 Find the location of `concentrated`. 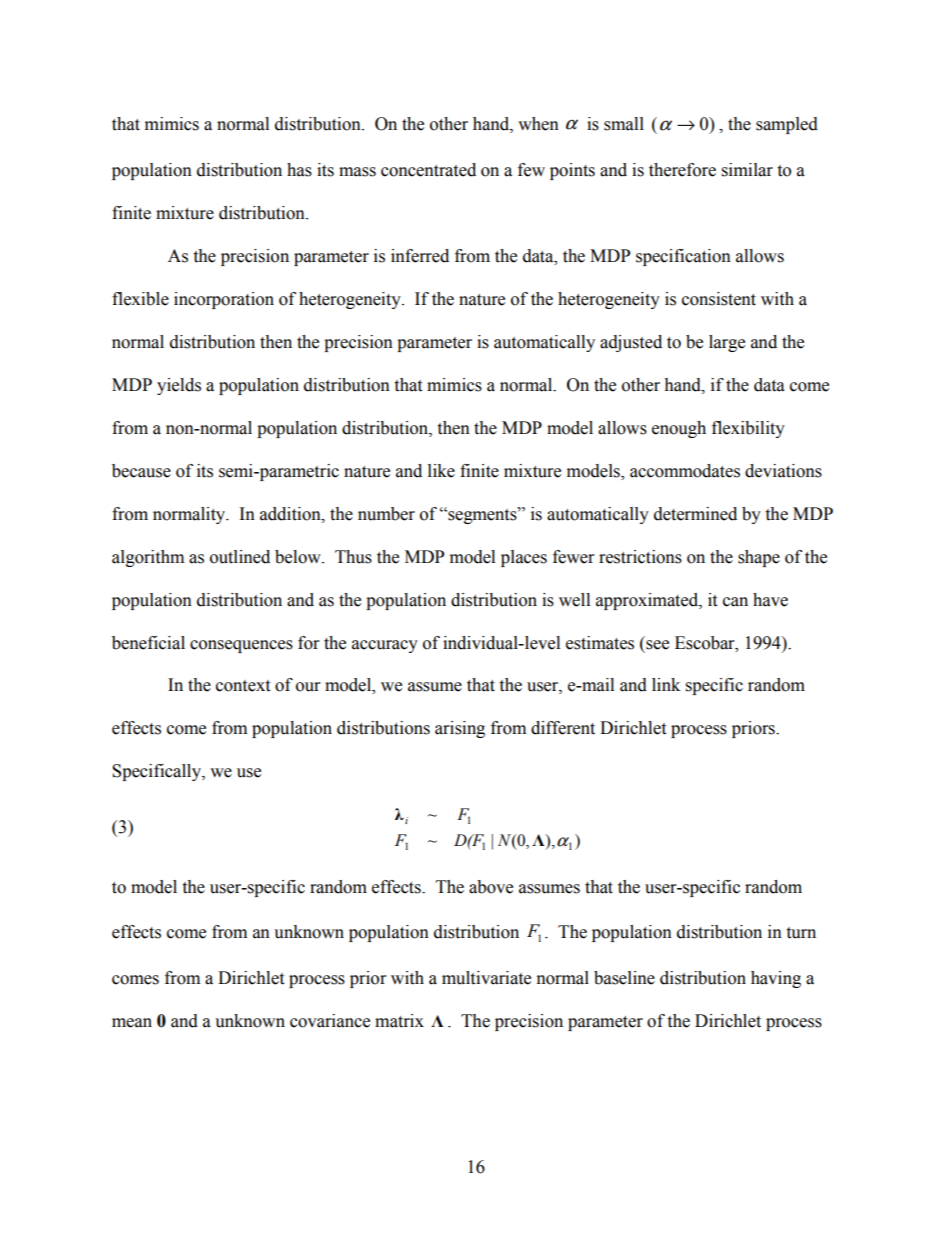

concentrated is located at coordinates (428, 170).
